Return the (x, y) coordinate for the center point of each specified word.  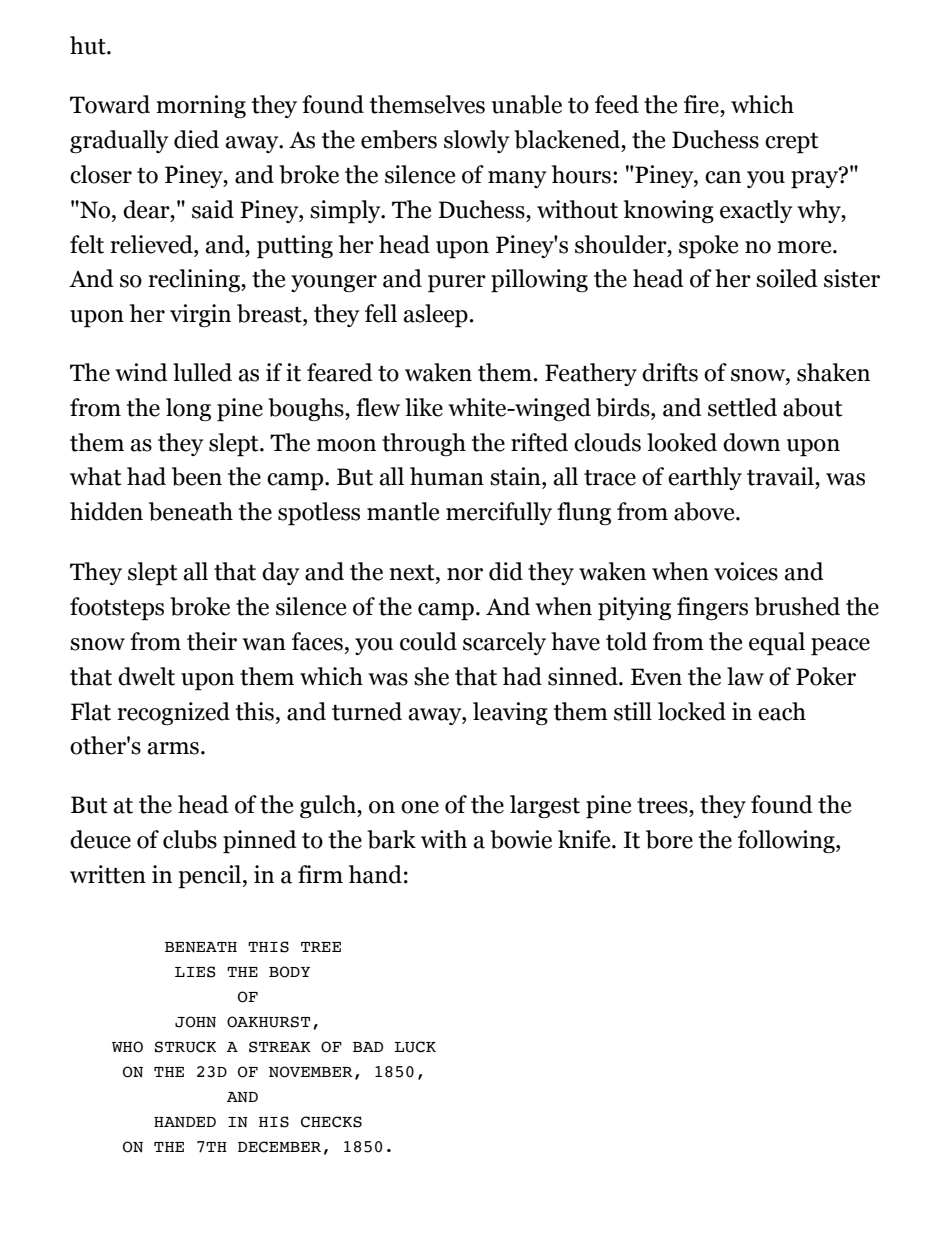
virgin (200, 315)
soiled (787, 278)
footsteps (117, 609)
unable (527, 104)
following (787, 841)
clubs (190, 839)
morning (201, 106)
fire (702, 104)
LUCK (415, 1047)
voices (746, 571)
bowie (521, 839)
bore (669, 839)
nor (465, 574)
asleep (436, 316)
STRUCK (185, 1047)
